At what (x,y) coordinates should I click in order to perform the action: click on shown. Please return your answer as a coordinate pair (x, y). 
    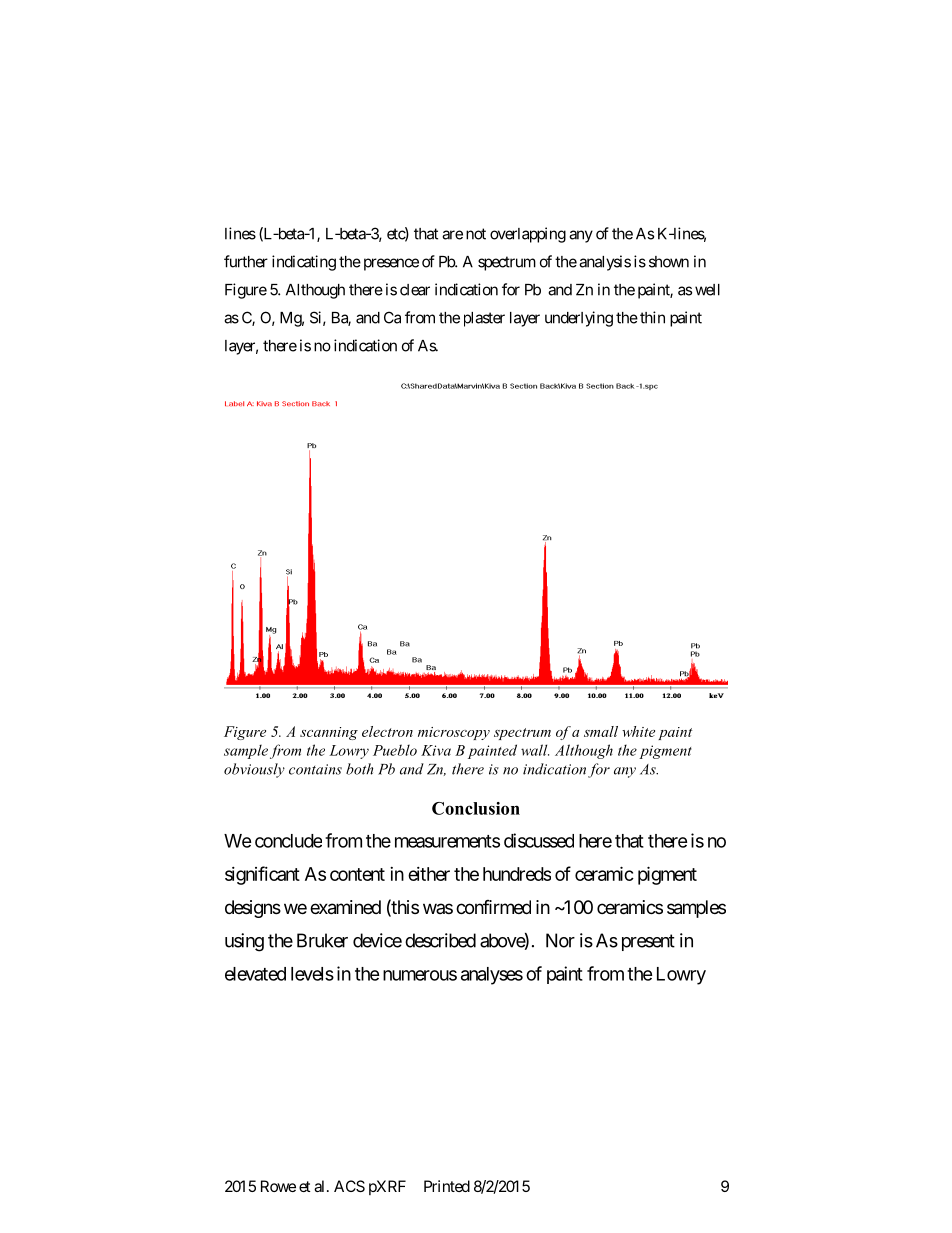
    Looking at the image, I should click on (669, 262).
